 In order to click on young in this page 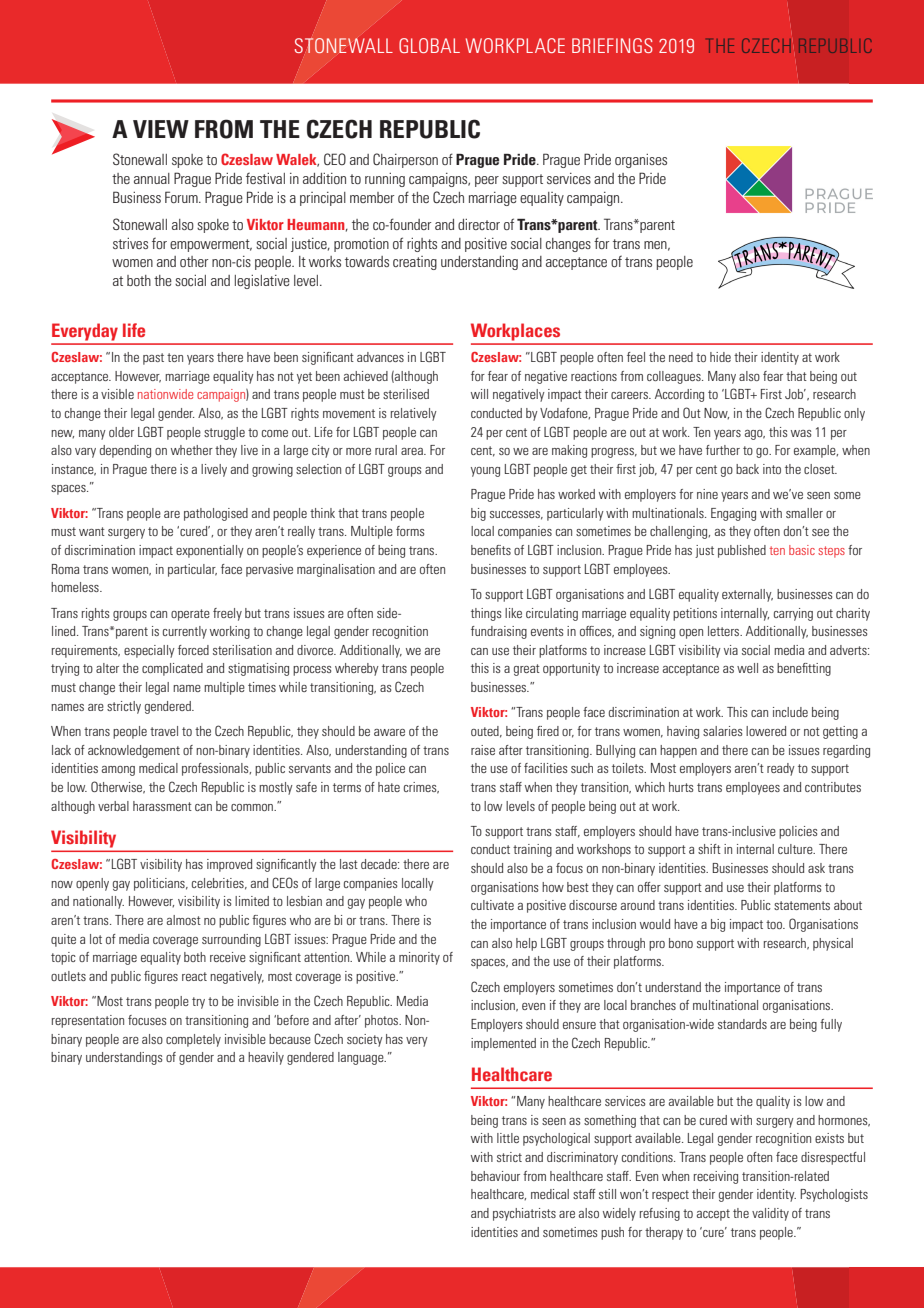, I will do `click(485, 472)`.
